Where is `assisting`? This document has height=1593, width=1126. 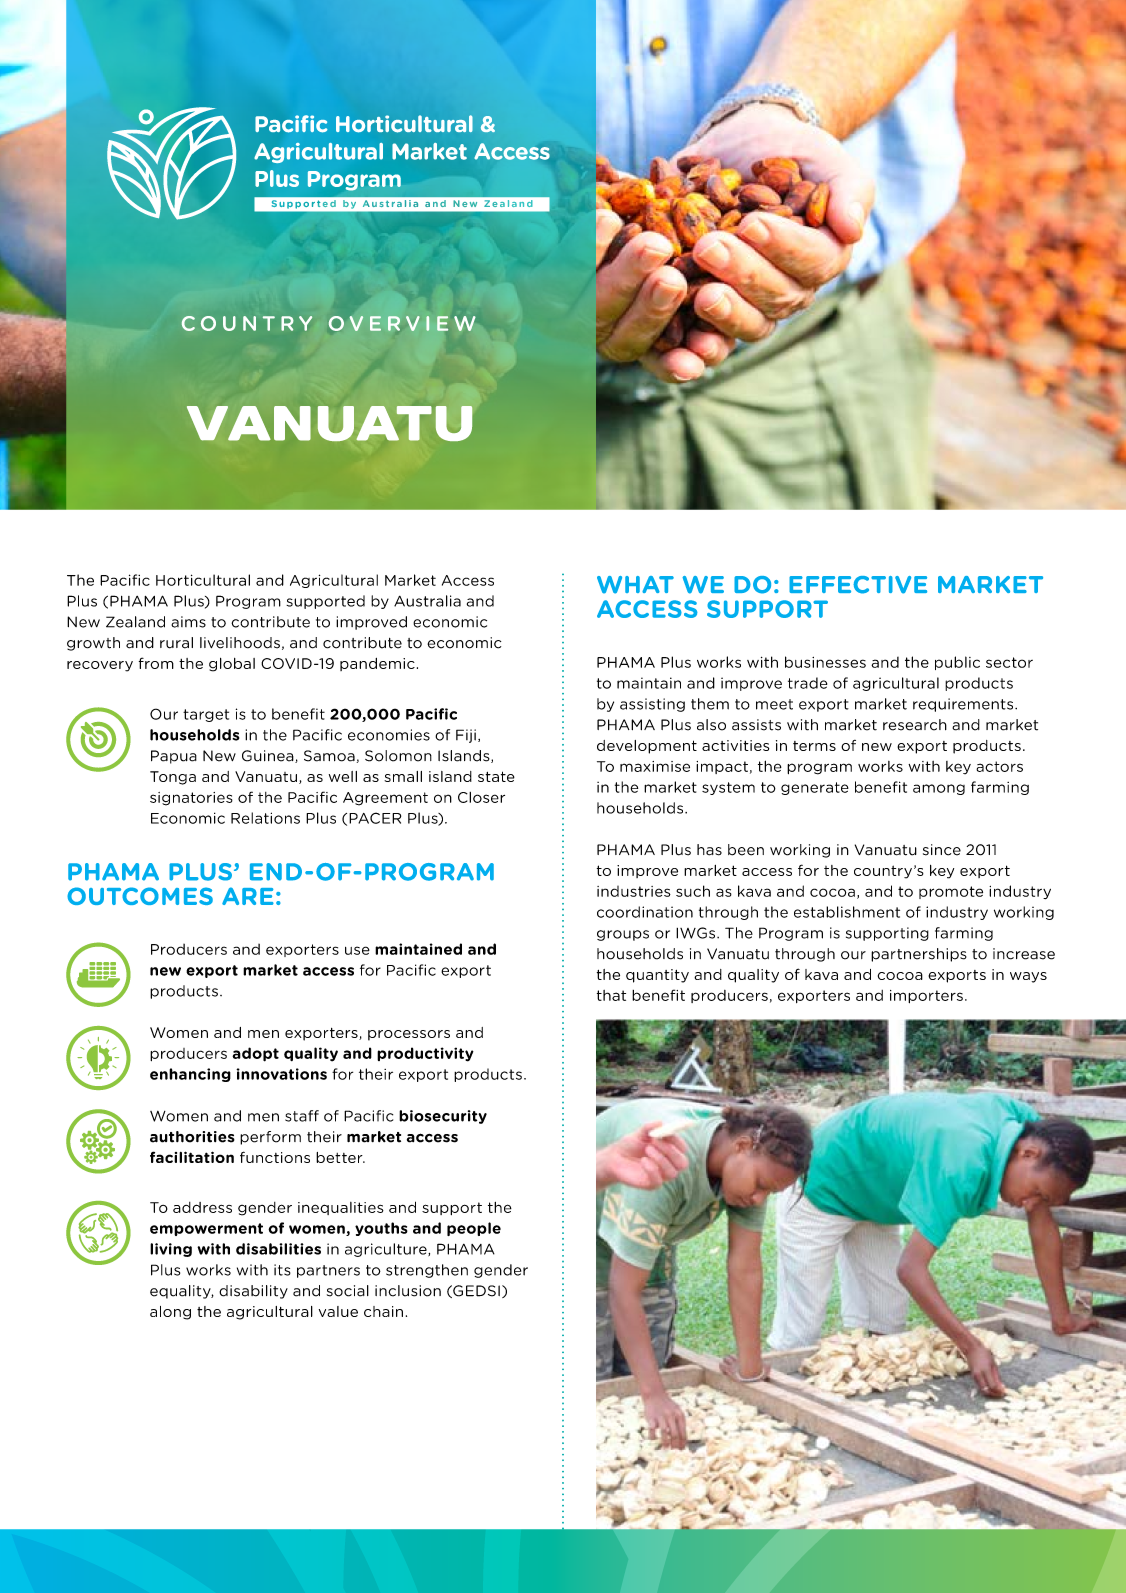
assisting is located at coordinates (652, 705).
